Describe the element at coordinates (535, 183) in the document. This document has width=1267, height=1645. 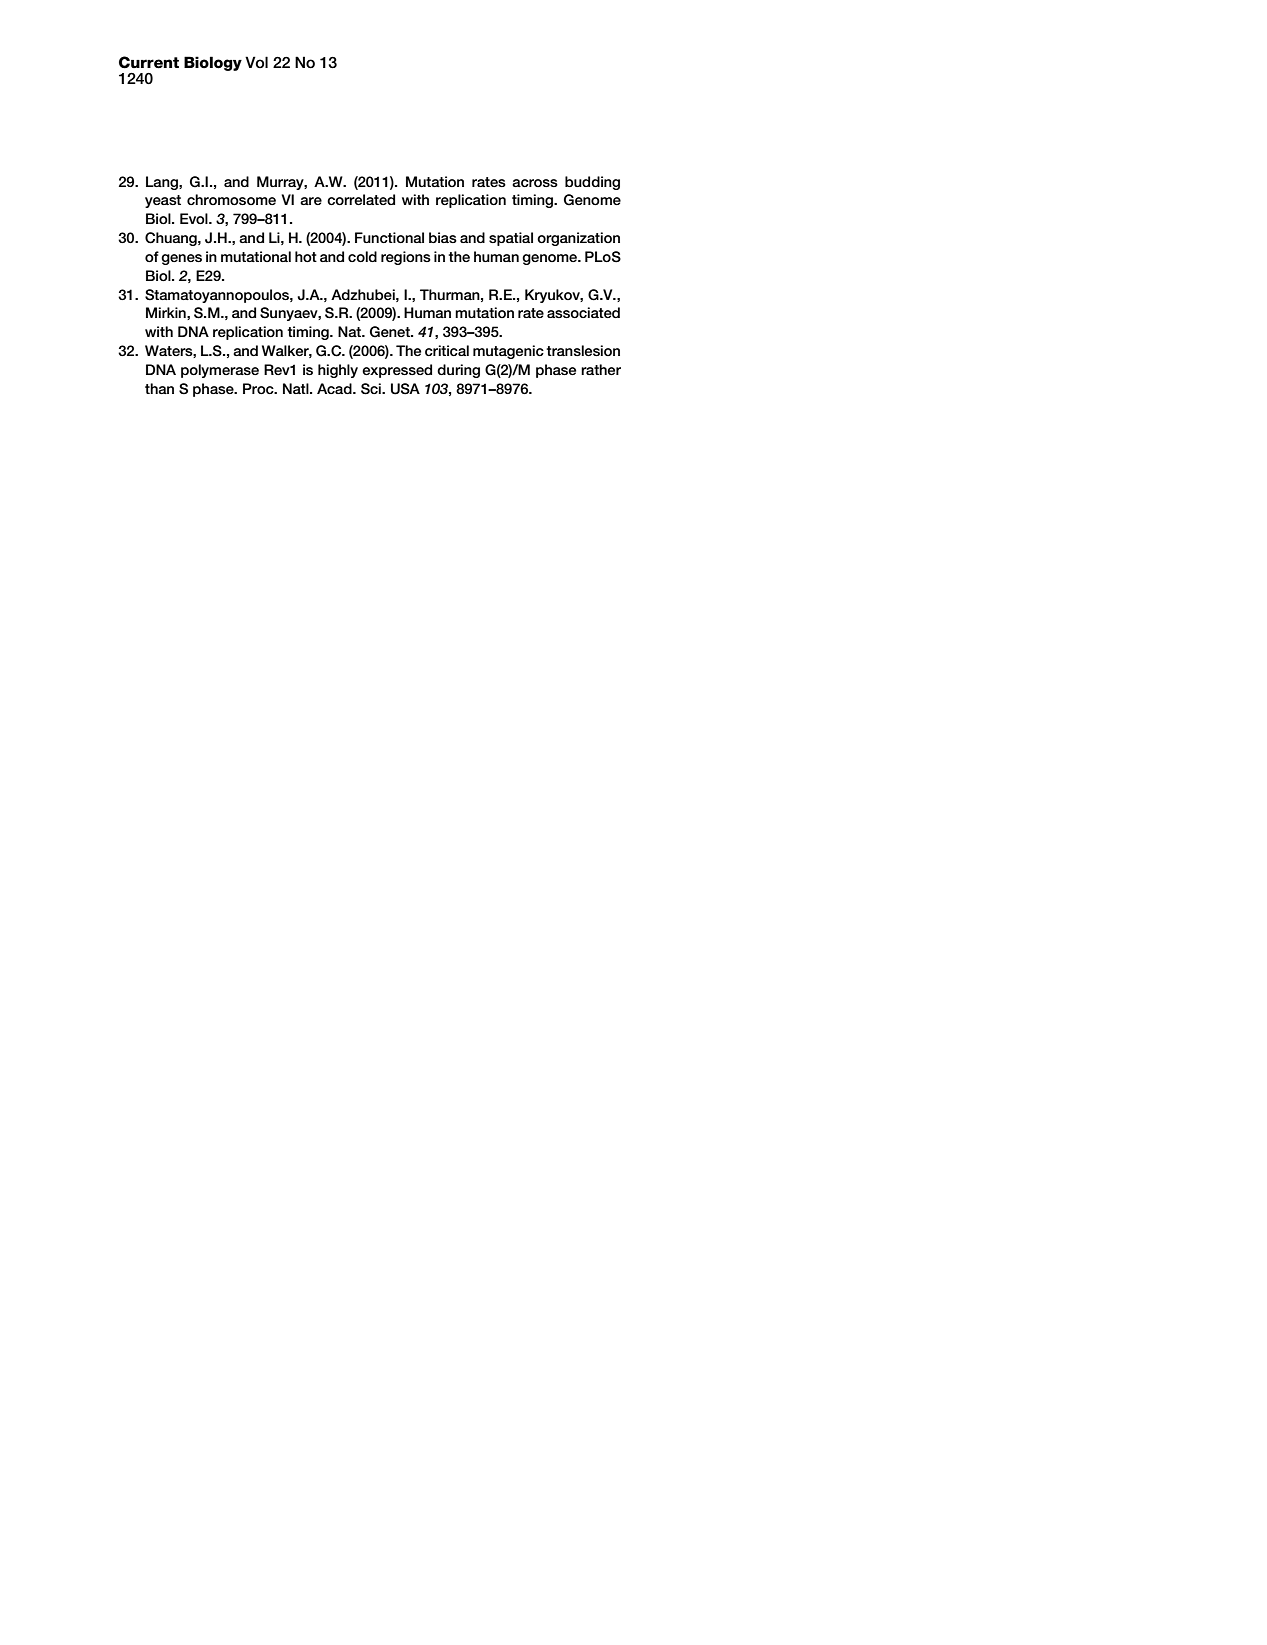
I see `across` at that location.
